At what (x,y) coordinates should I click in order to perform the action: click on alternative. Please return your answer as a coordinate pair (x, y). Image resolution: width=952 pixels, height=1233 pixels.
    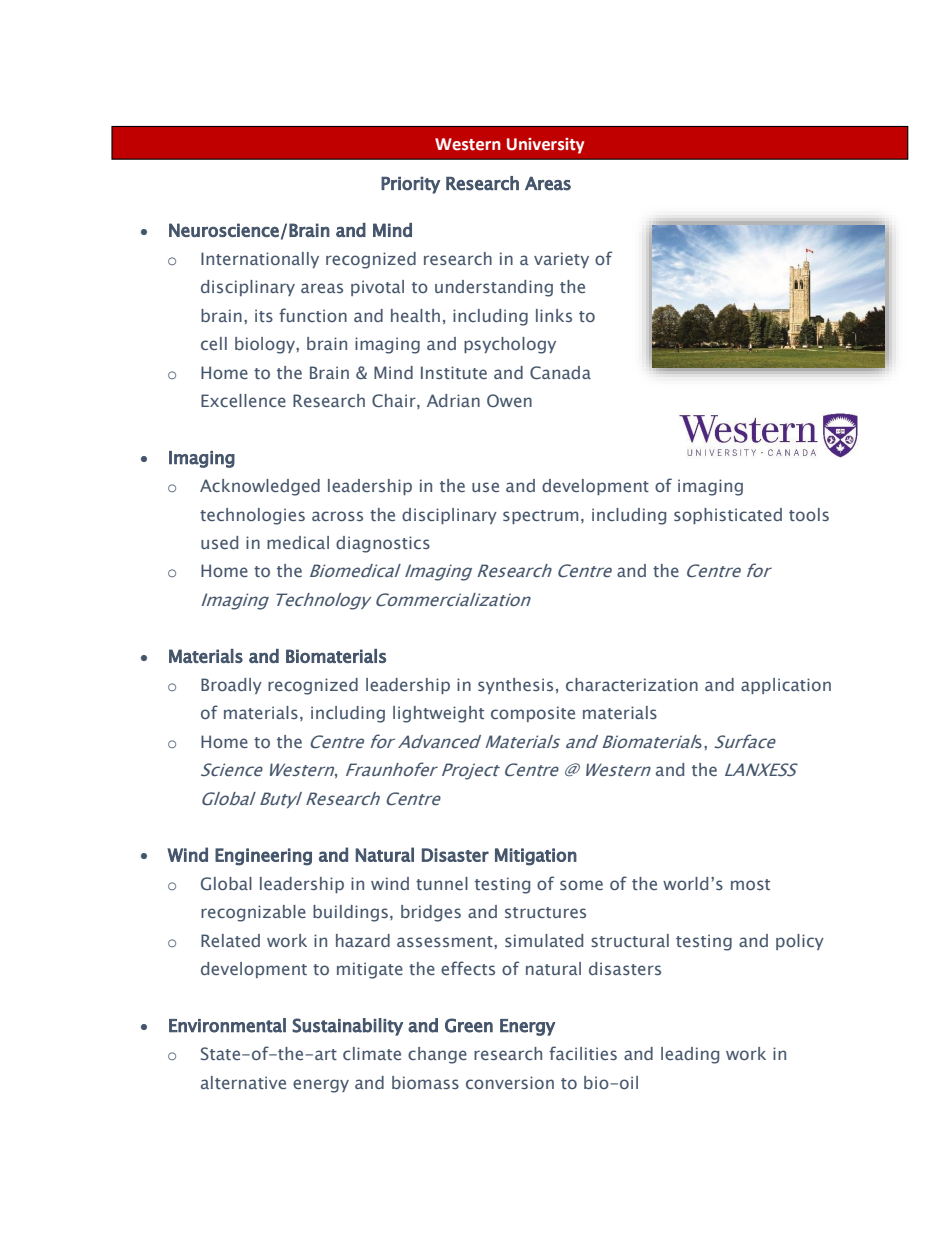
    Looking at the image, I should click on (243, 1082).
